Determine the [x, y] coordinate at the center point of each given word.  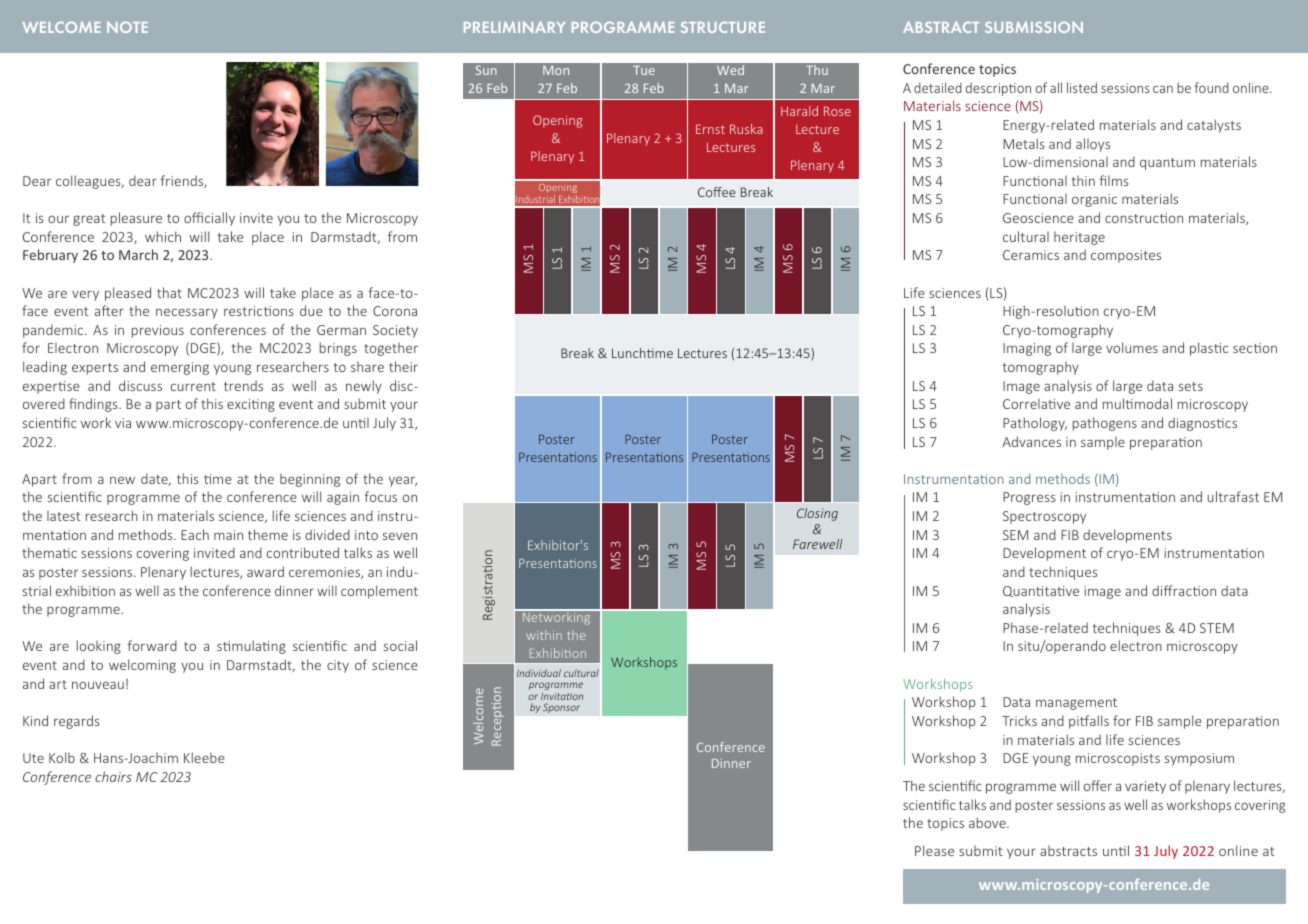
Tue [644, 70]
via [123, 423]
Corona [395, 311]
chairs [113, 776]
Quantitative [1041, 591]
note [127, 27]
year [403, 481]
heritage [1079, 238]
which [163, 236]
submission [1034, 27]
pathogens [1105, 424]
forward [152, 645]
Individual [539, 673]
